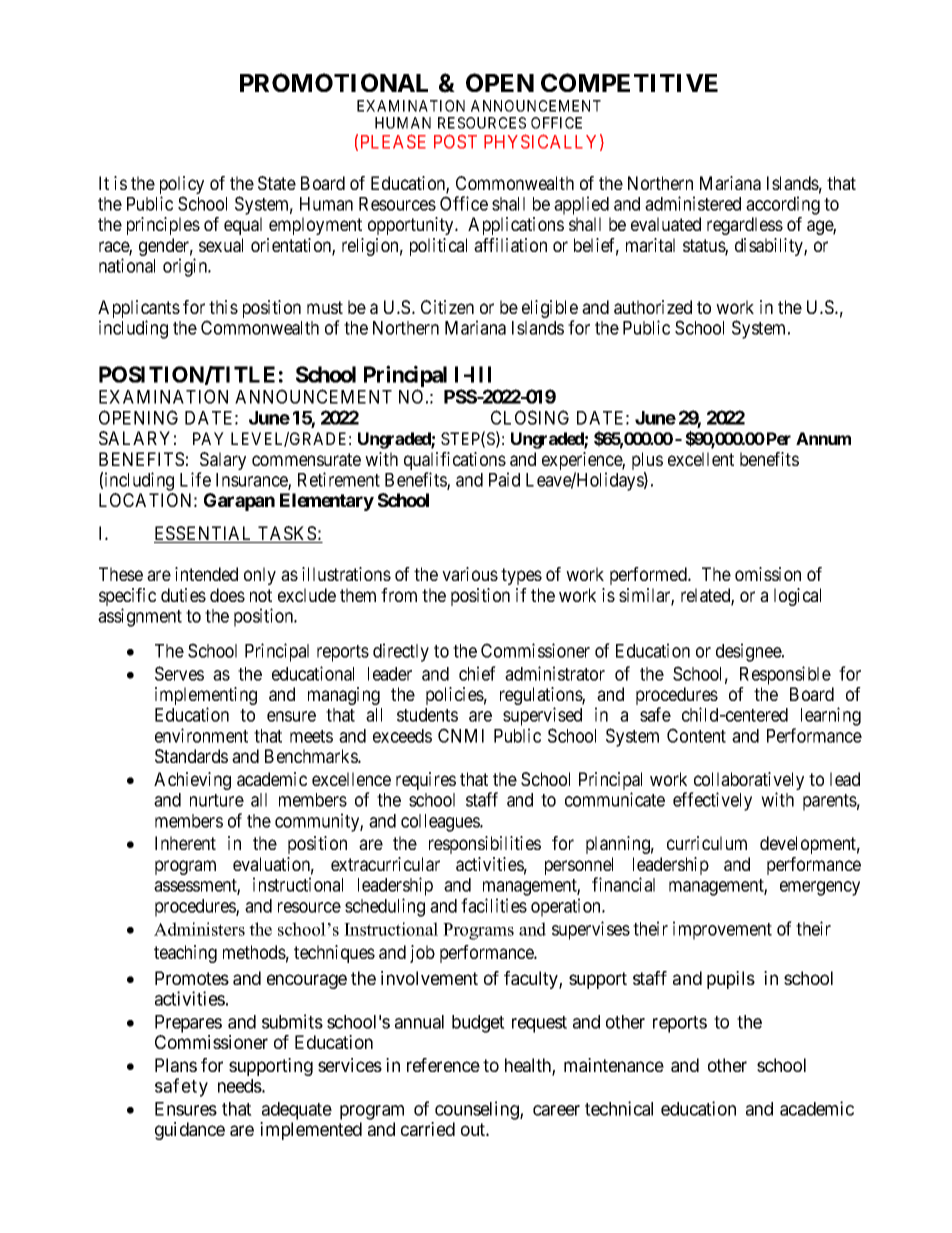  What do you see at coordinates (227, 595) in the image?
I see `does` at bounding box center [227, 595].
